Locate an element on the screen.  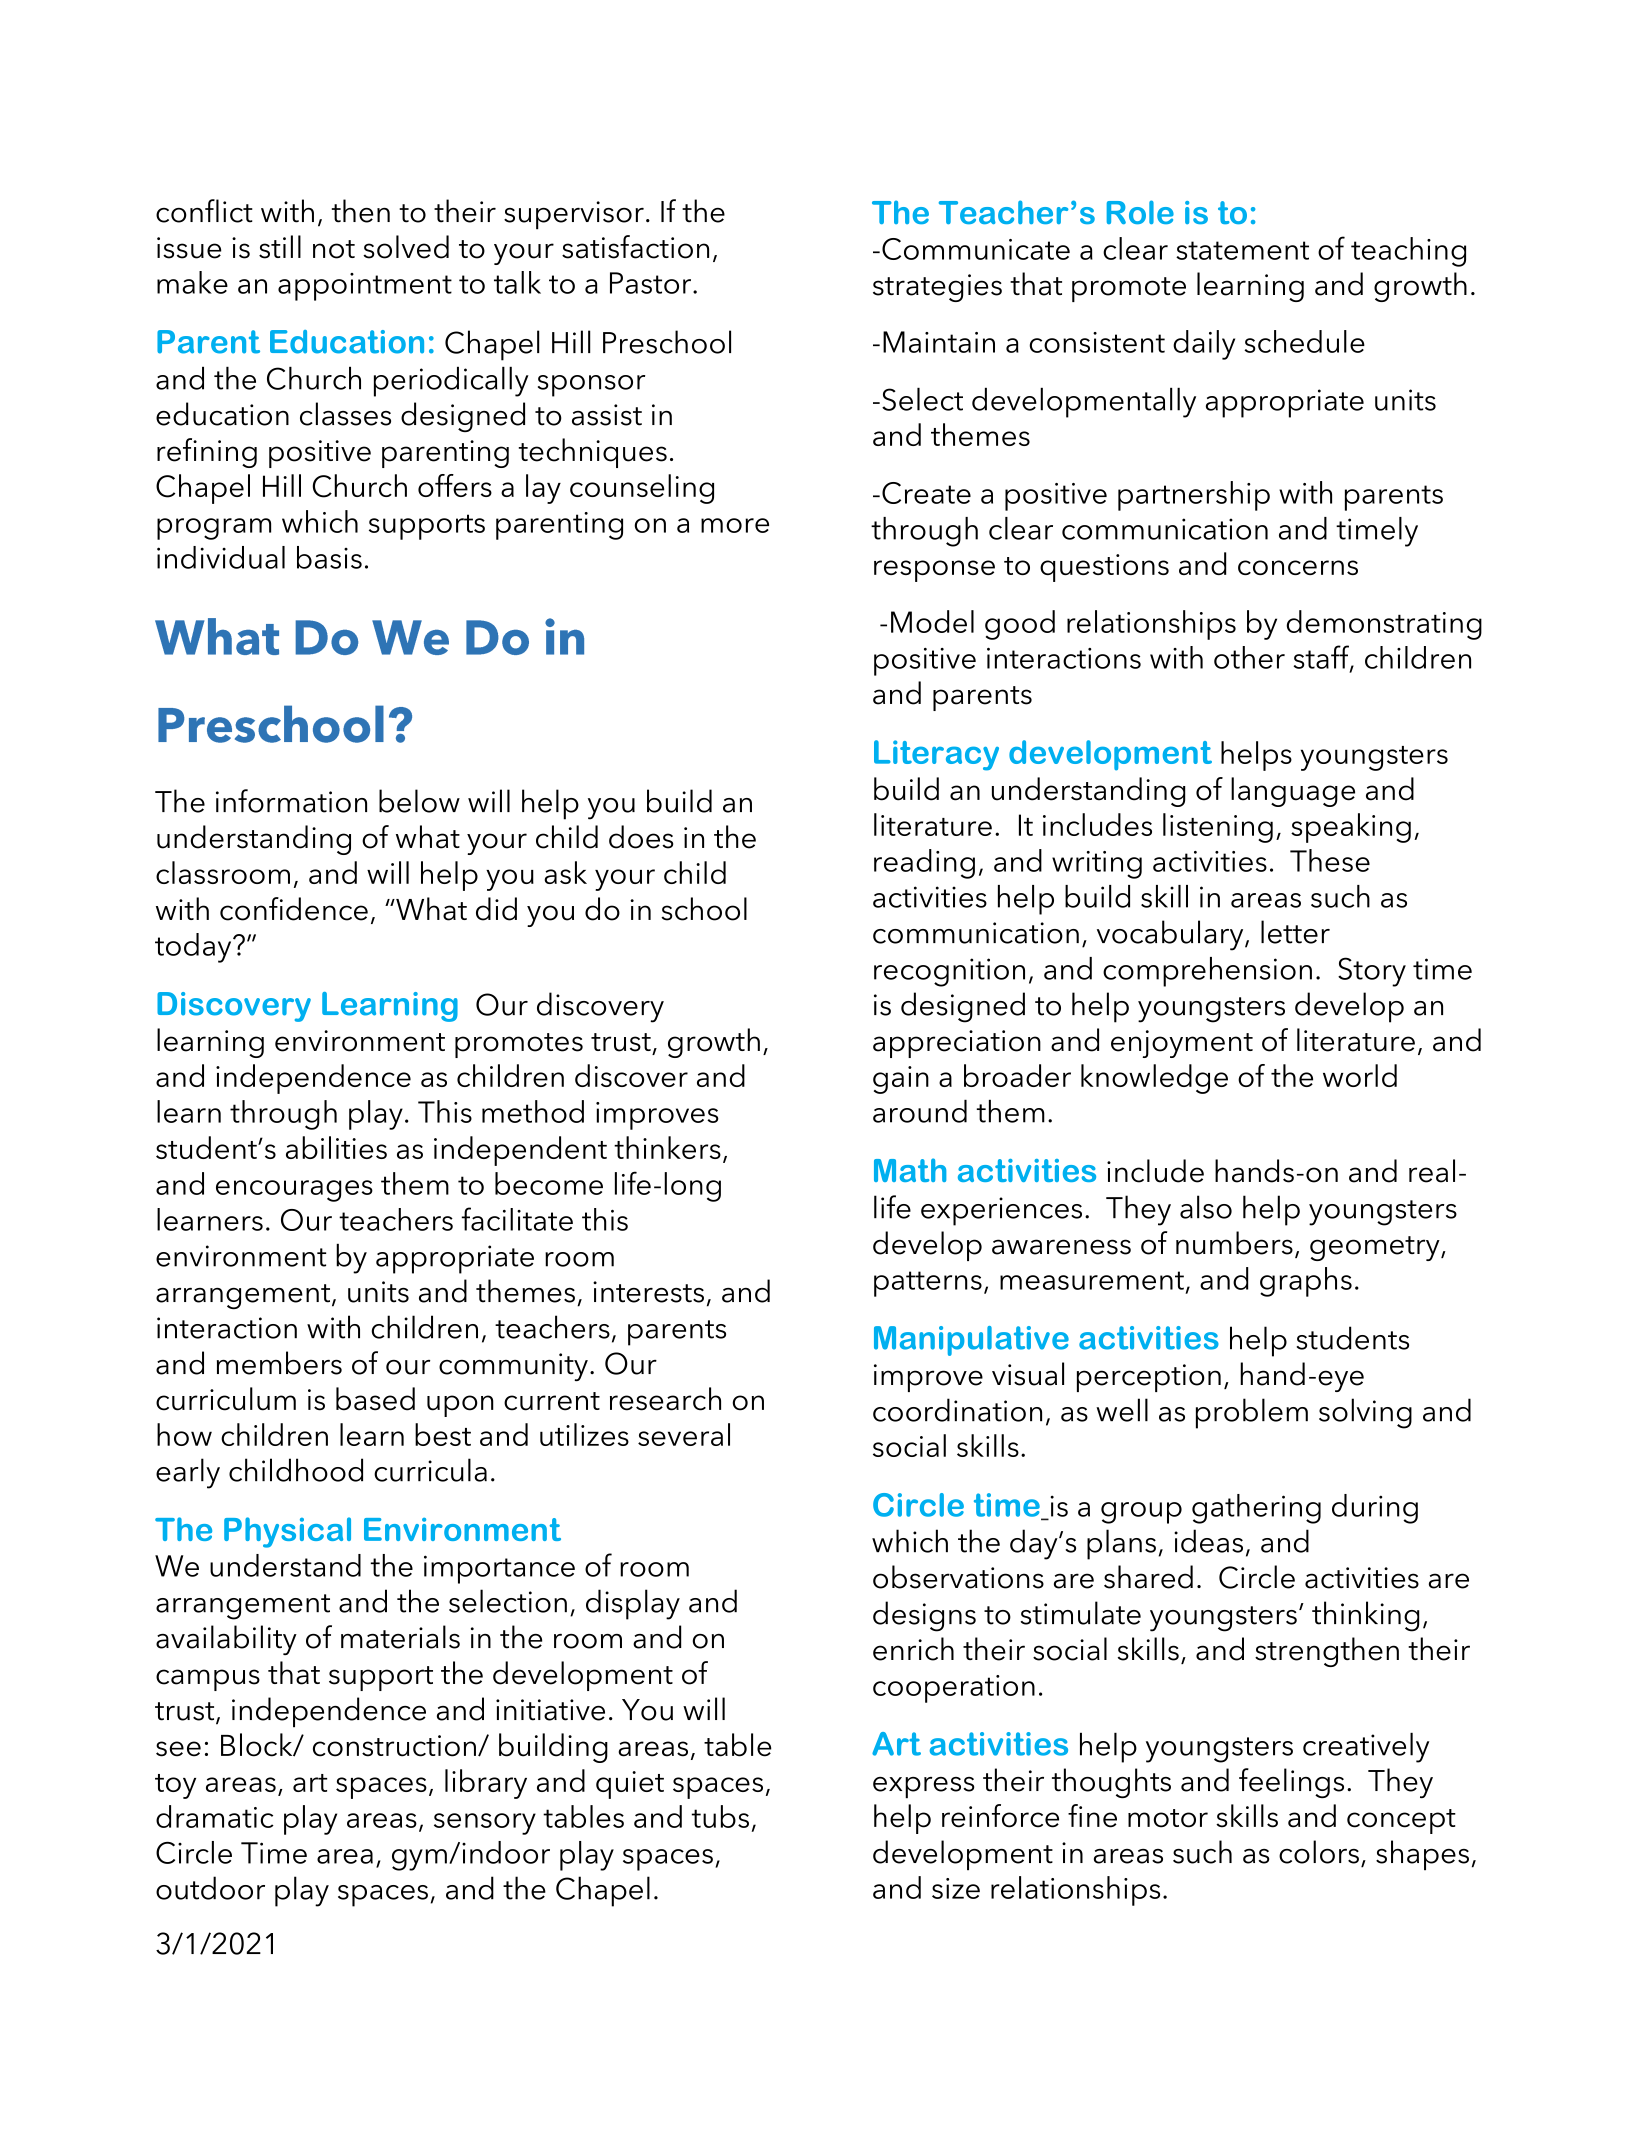
more is located at coordinates (735, 525).
